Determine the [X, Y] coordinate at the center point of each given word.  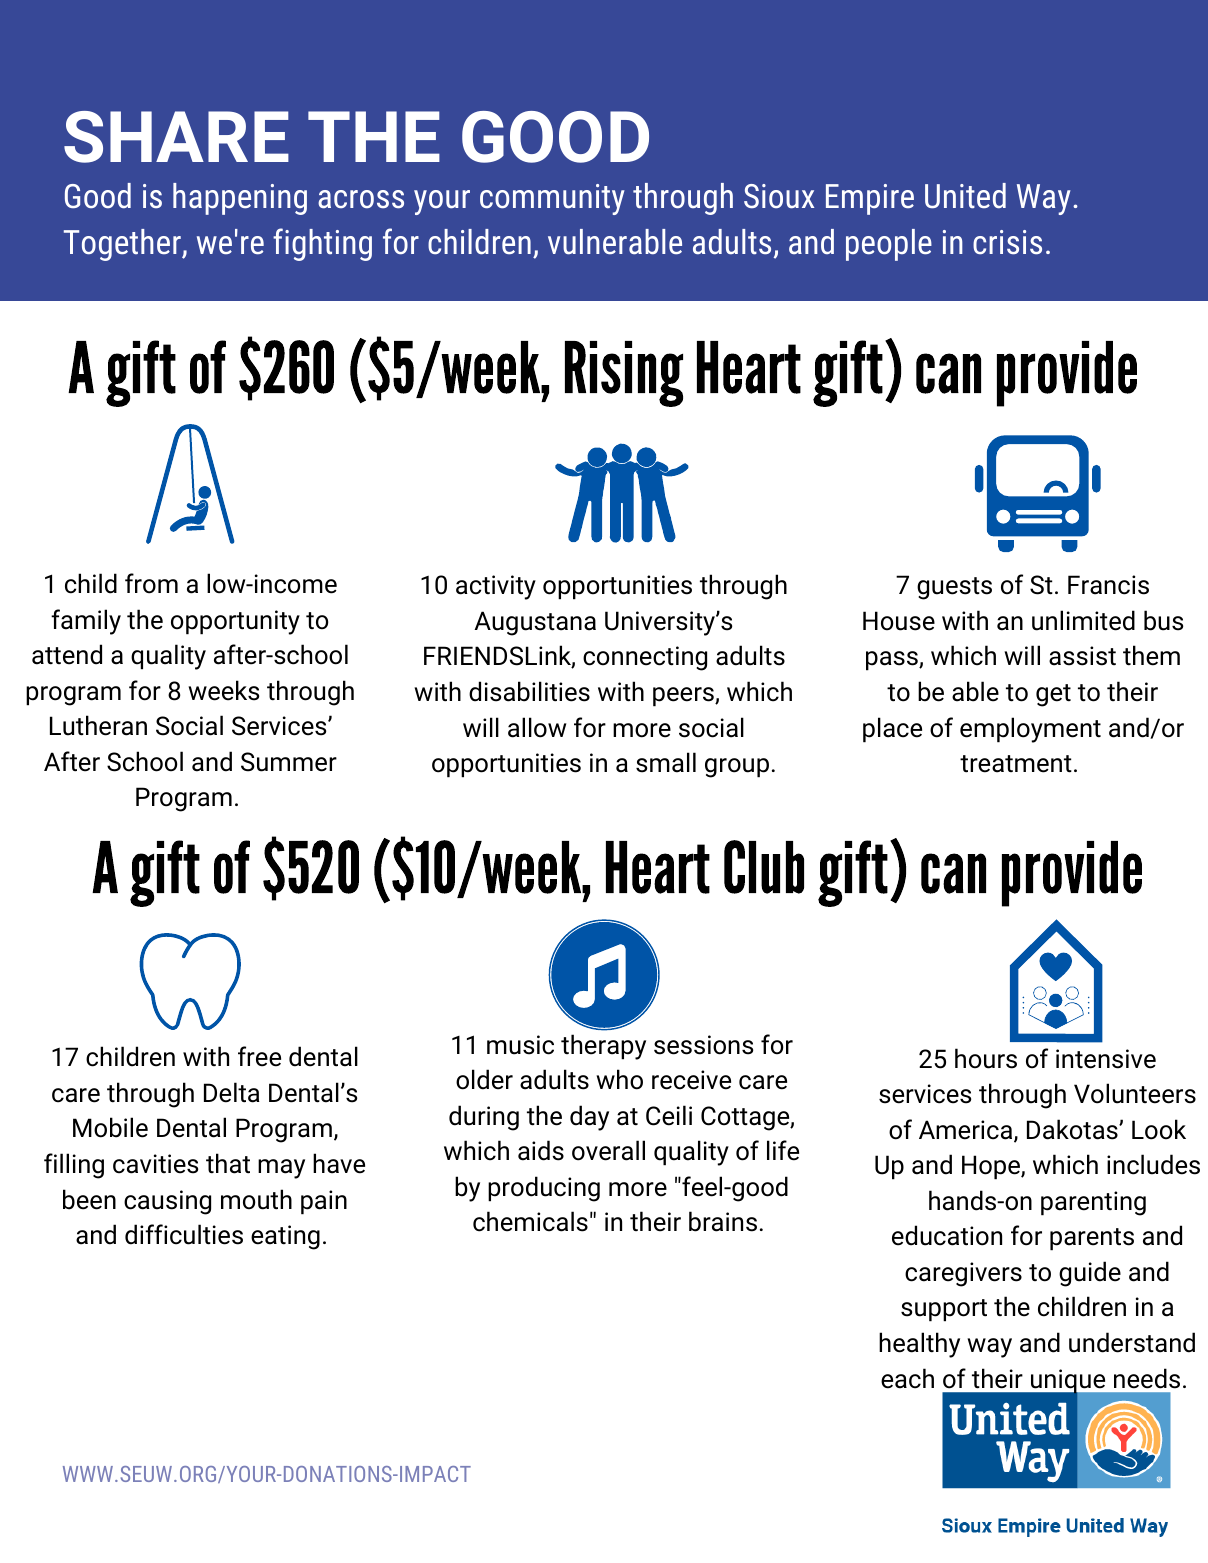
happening [240, 199]
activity [496, 587]
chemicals [530, 1221]
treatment [1016, 764]
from [151, 583]
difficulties [184, 1234]
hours [986, 1058]
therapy [603, 1047]
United [965, 196]
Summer [289, 762]
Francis [1108, 585]
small [666, 762]
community [552, 199]
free [259, 1056]
